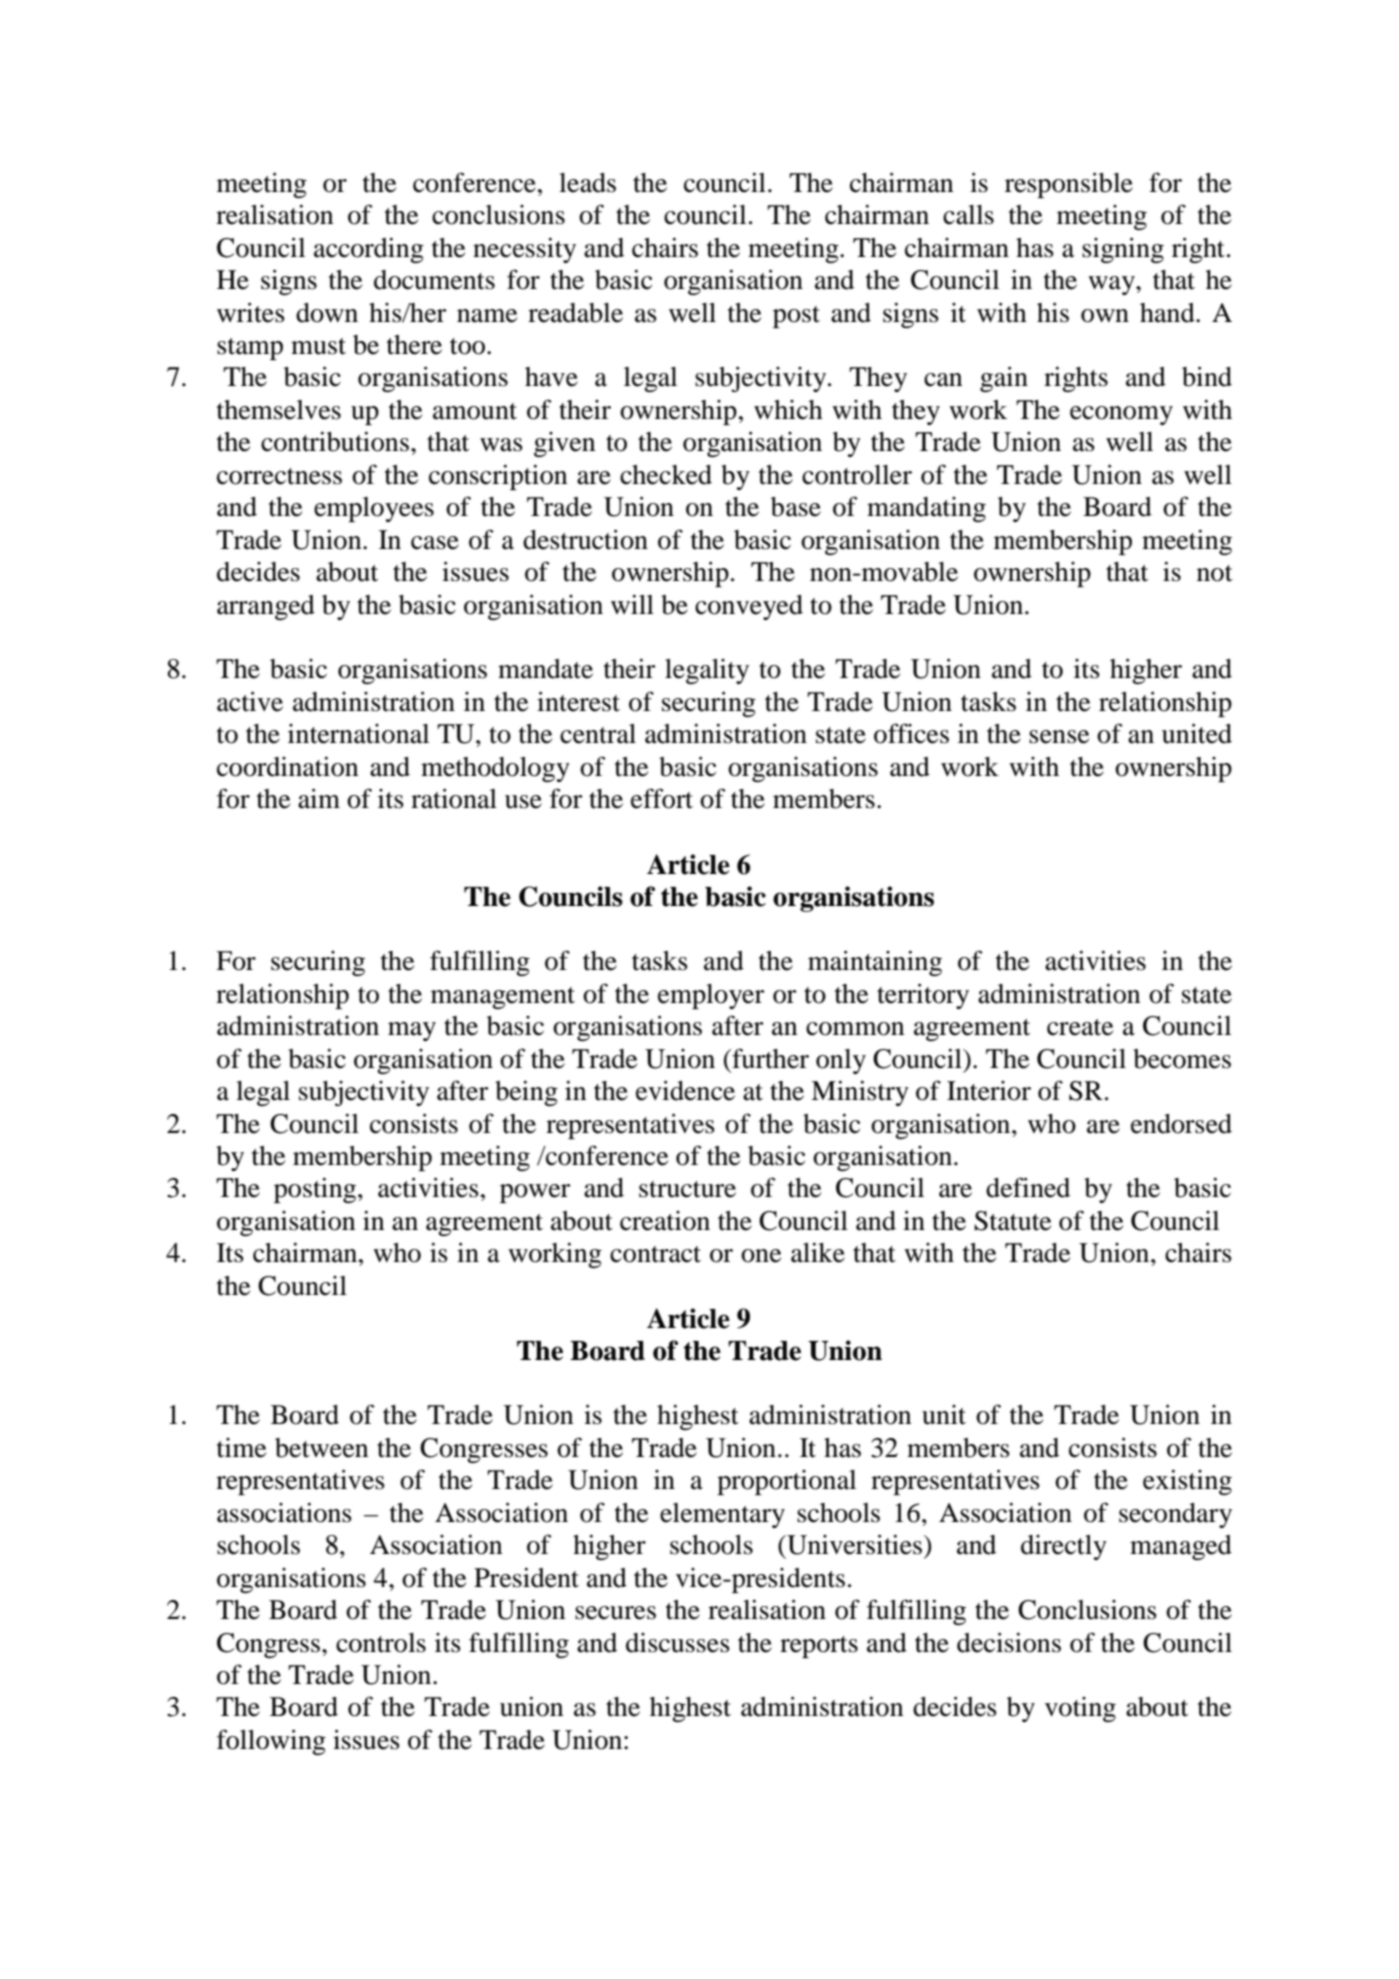  What do you see at coordinates (412, 1031) in the screenshot?
I see `may` at bounding box center [412, 1031].
